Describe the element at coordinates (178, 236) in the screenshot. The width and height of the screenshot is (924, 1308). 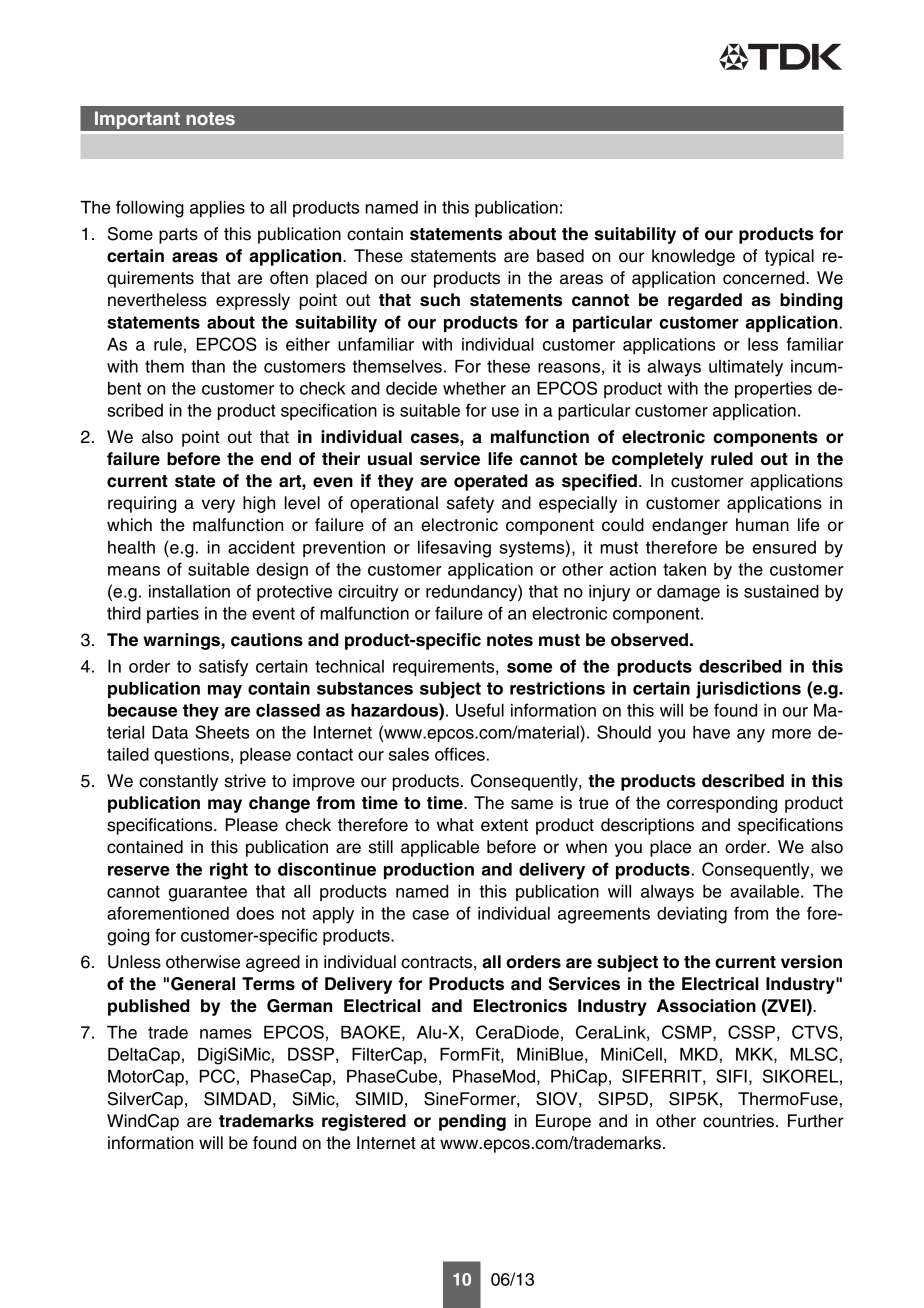
I see `parts` at that location.
